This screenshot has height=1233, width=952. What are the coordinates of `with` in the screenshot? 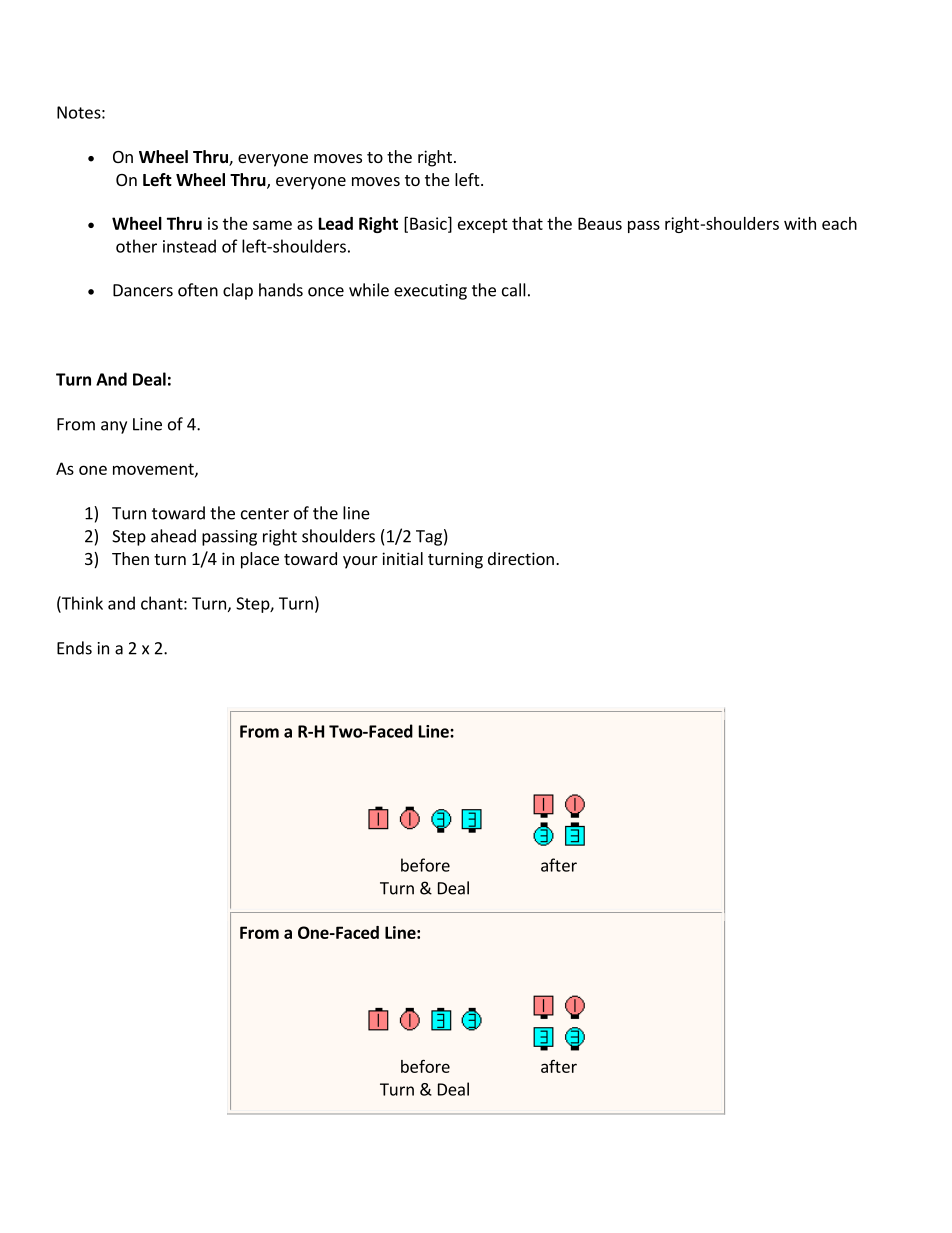 It's located at (800, 223).
